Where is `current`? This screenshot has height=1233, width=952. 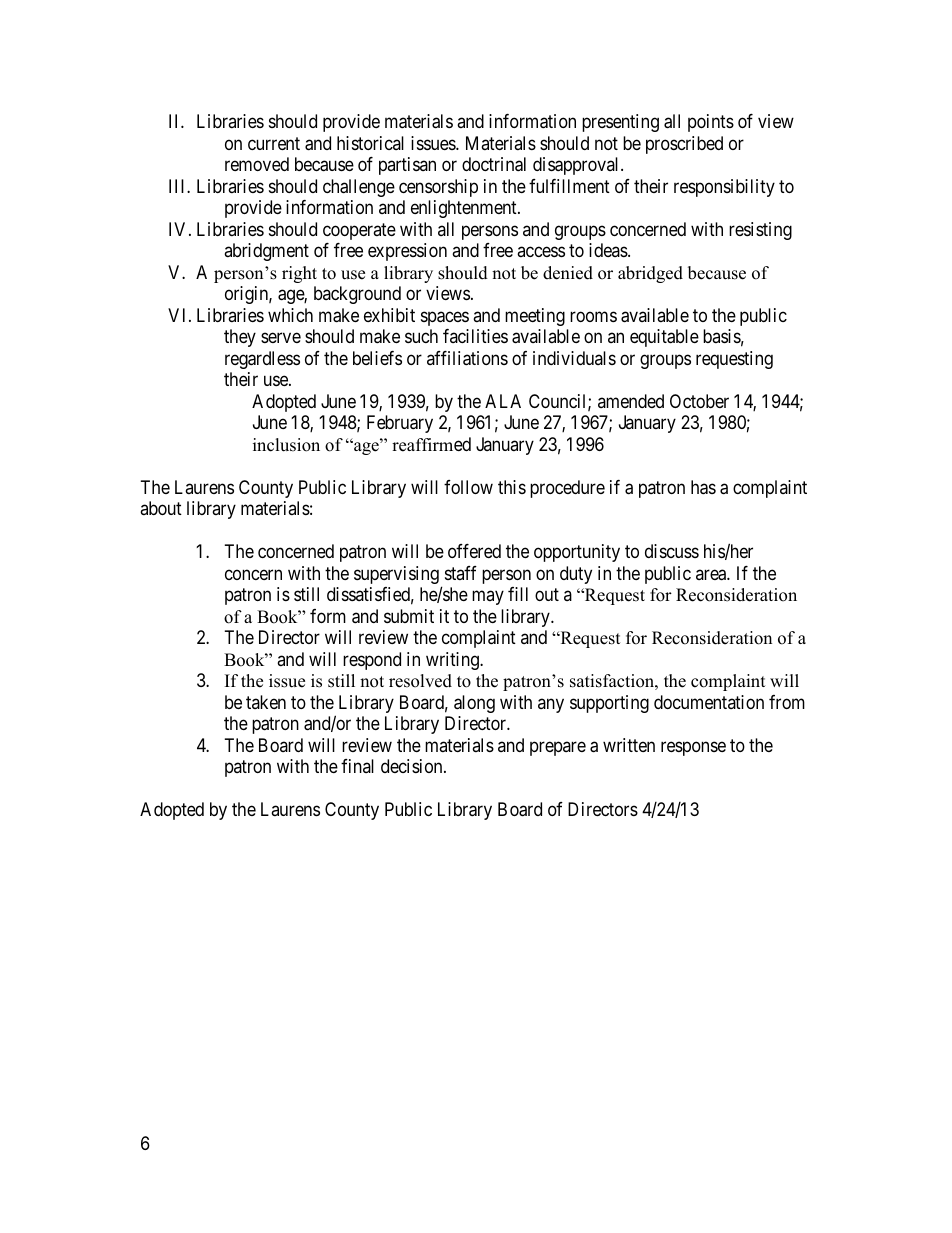 current is located at coordinates (274, 143).
